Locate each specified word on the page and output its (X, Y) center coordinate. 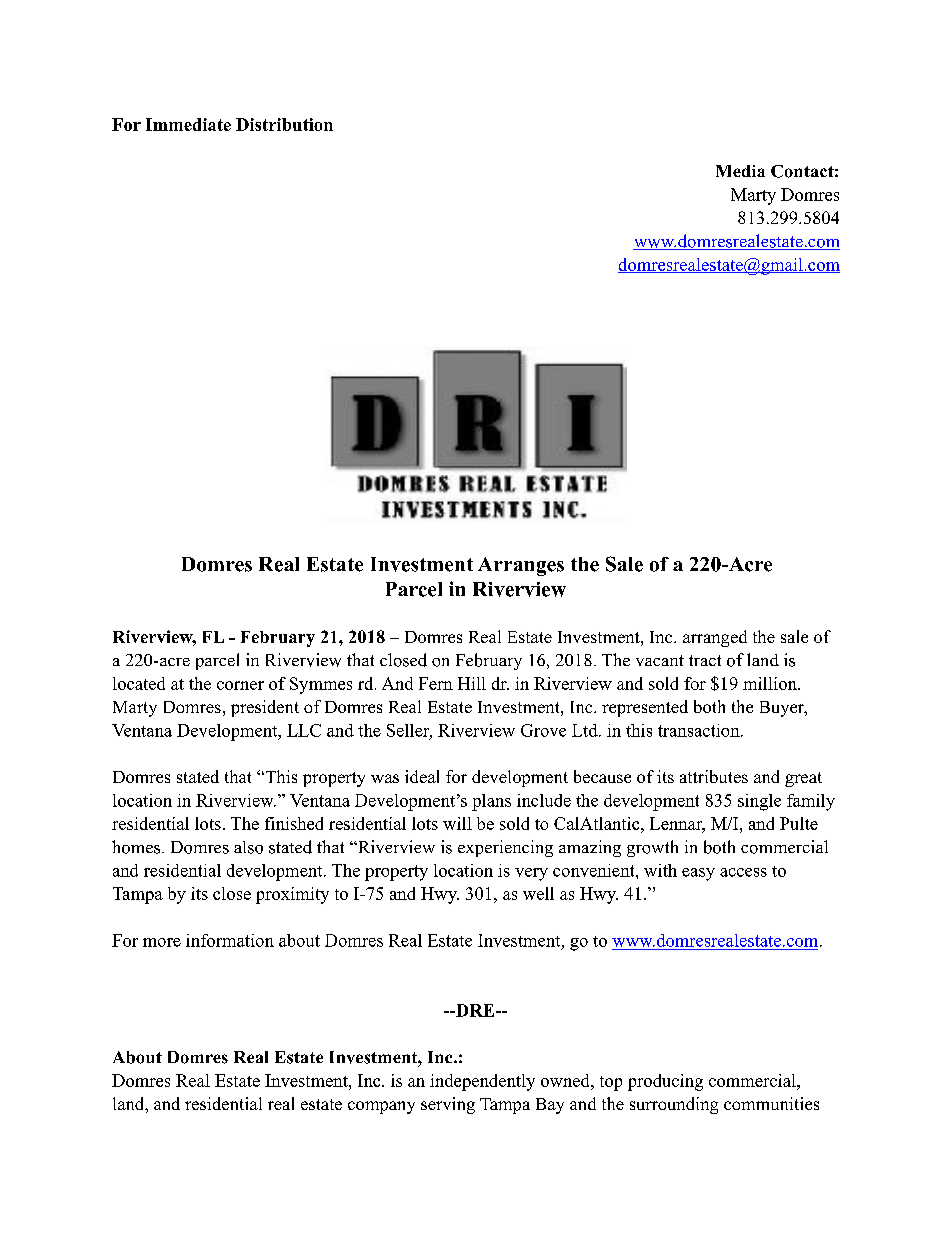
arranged (715, 638)
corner (240, 685)
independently (482, 1082)
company (381, 1107)
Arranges (521, 566)
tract (705, 660)
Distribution (284, 124)
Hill (472, 683)
